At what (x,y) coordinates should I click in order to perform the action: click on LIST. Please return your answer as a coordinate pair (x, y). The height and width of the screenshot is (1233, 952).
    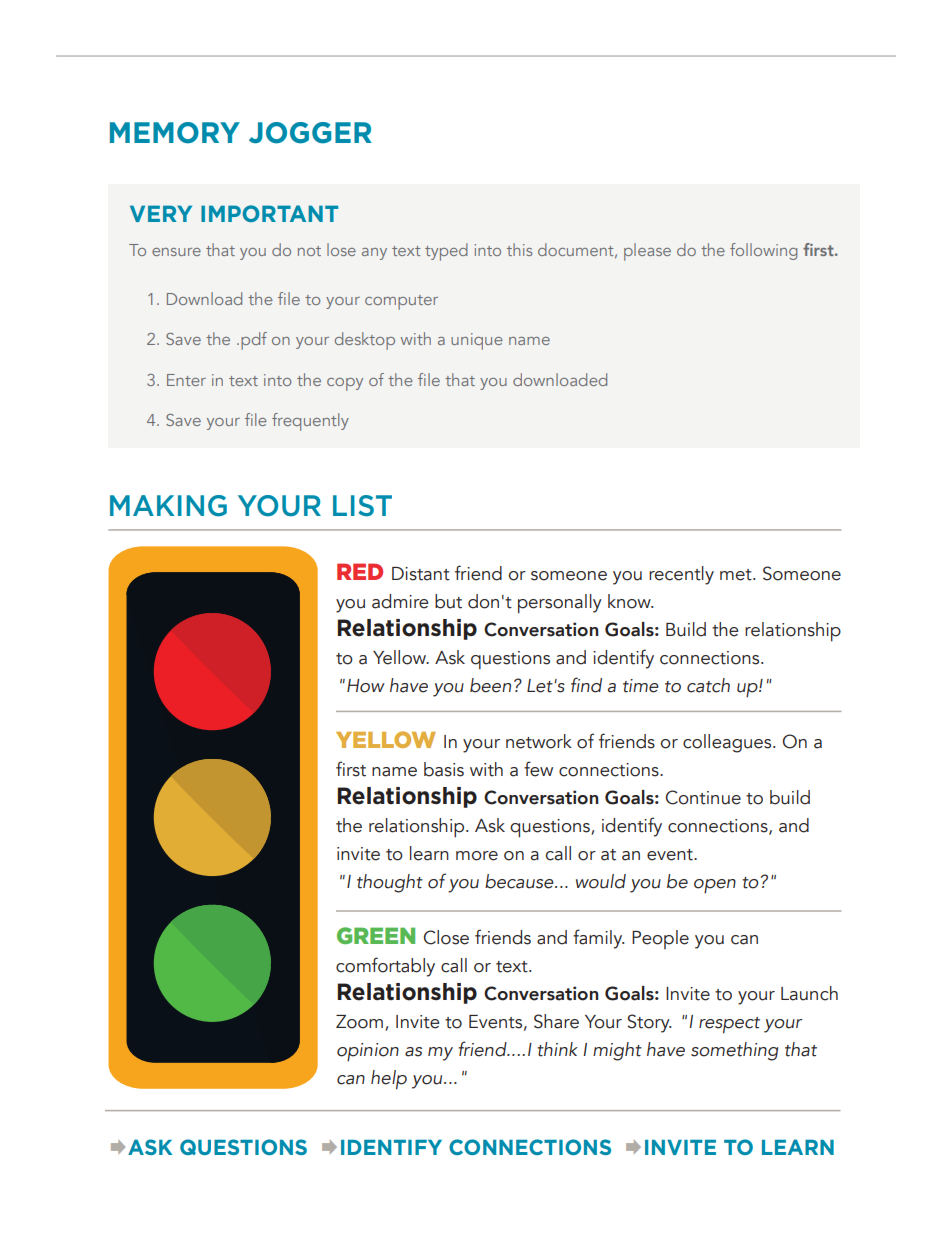
    Looking at the image, I should click on (362, 505).
